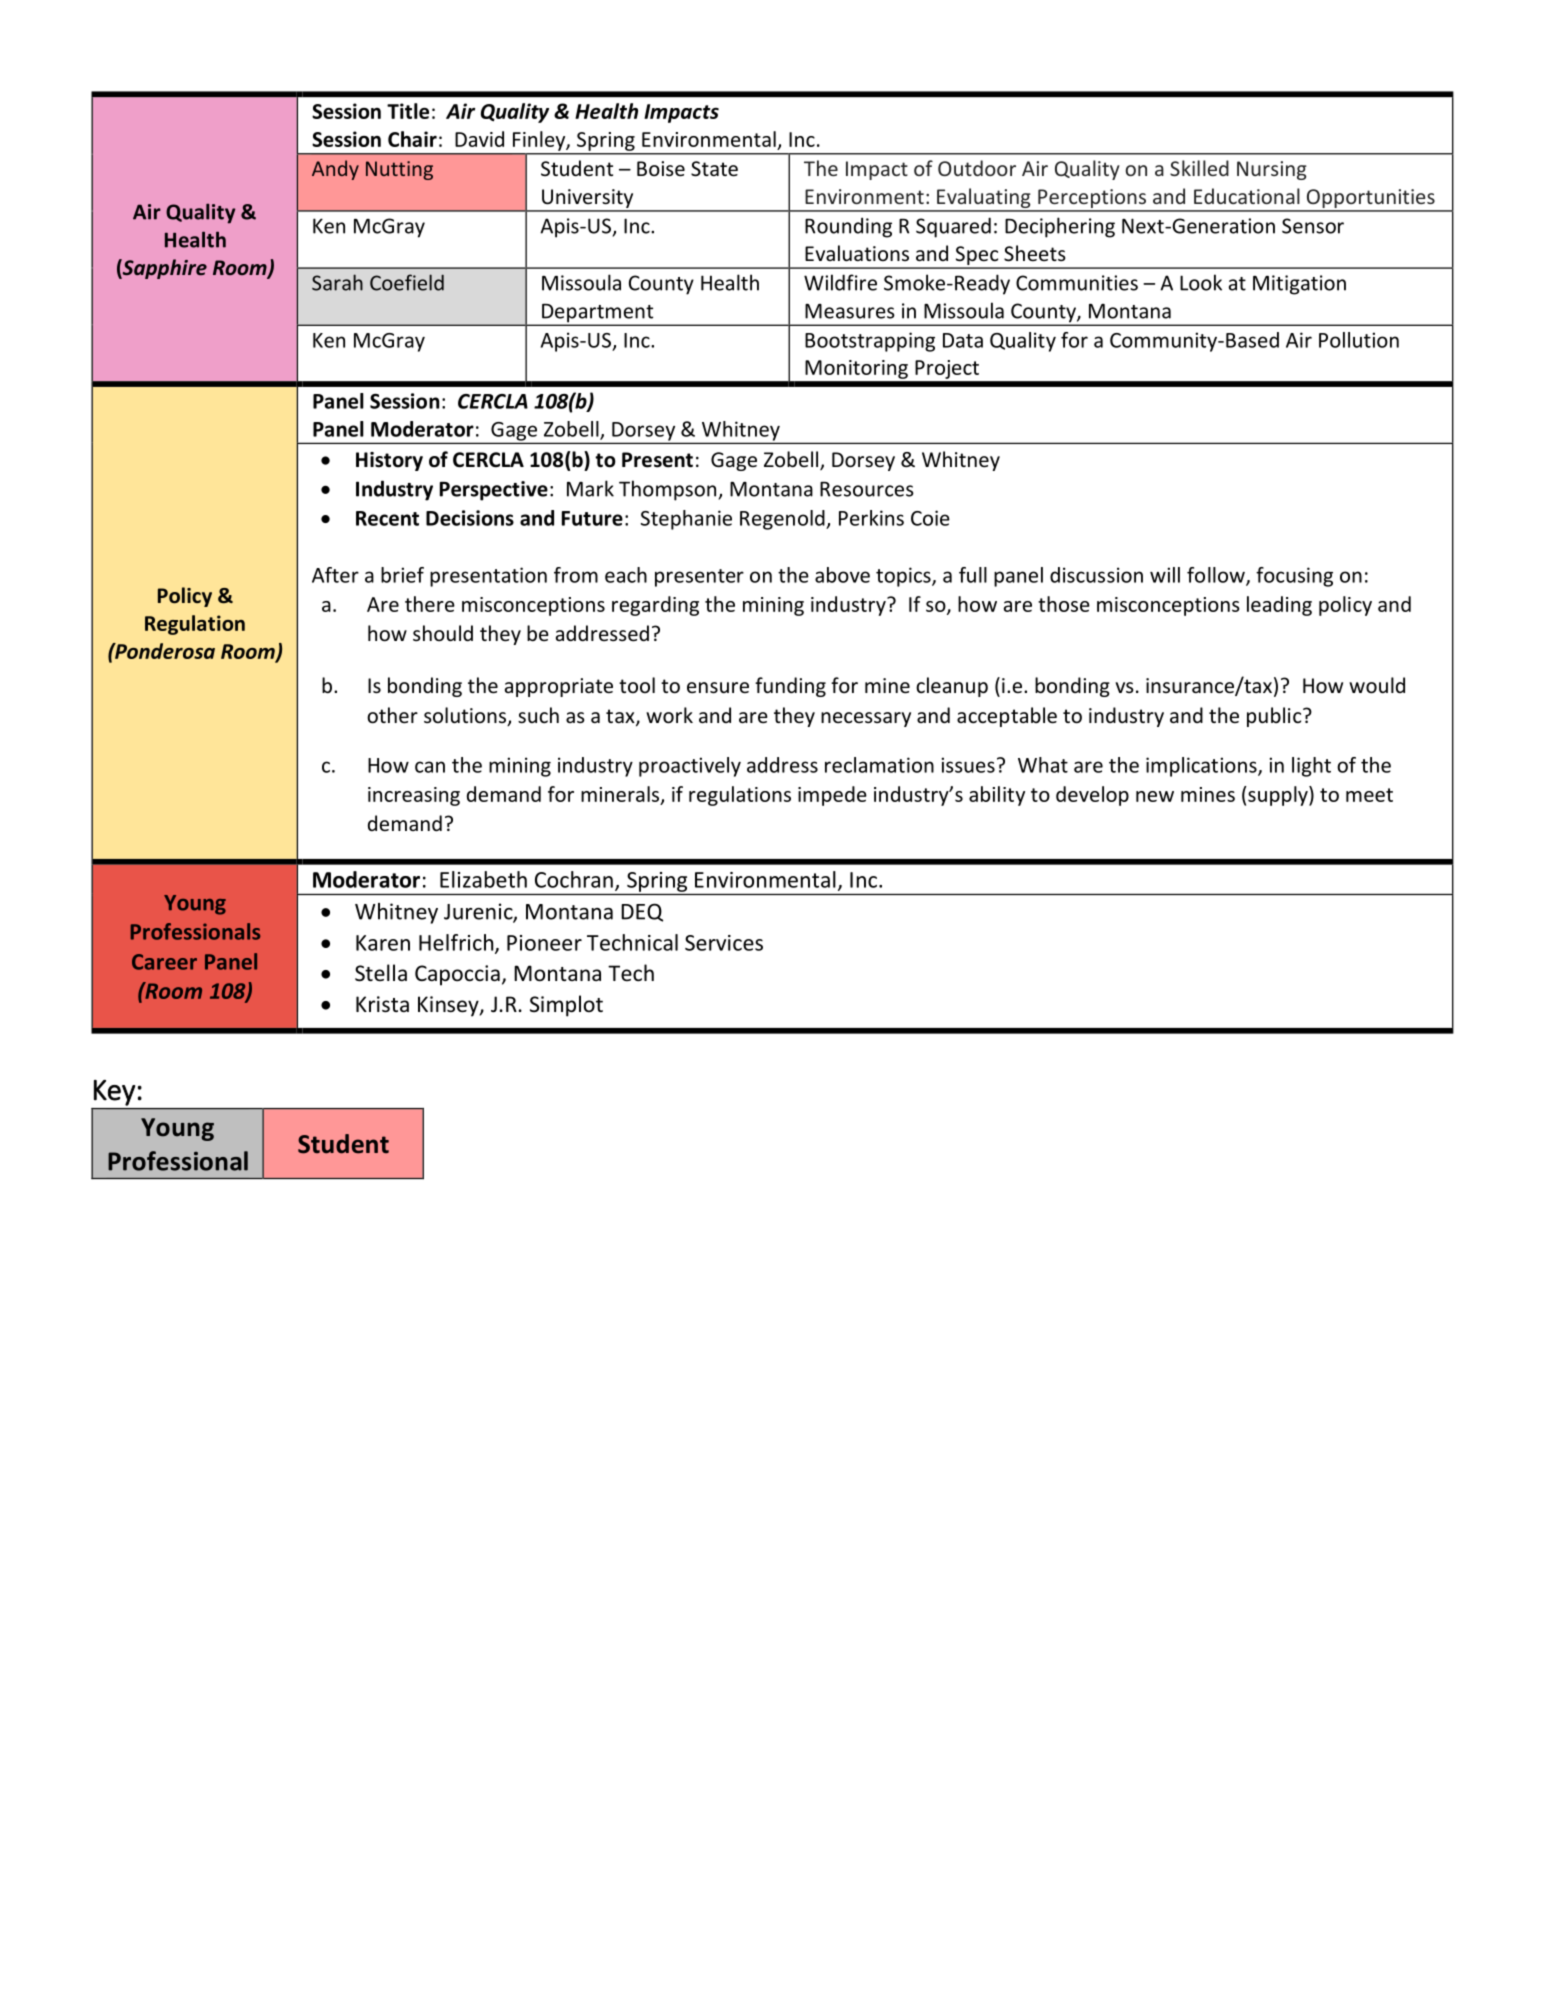 The width and height of the document is (1555, 2012). What do you see at coordinates (335, 170) in the document?
I see `Andy` at bounding box center [335, 170].
